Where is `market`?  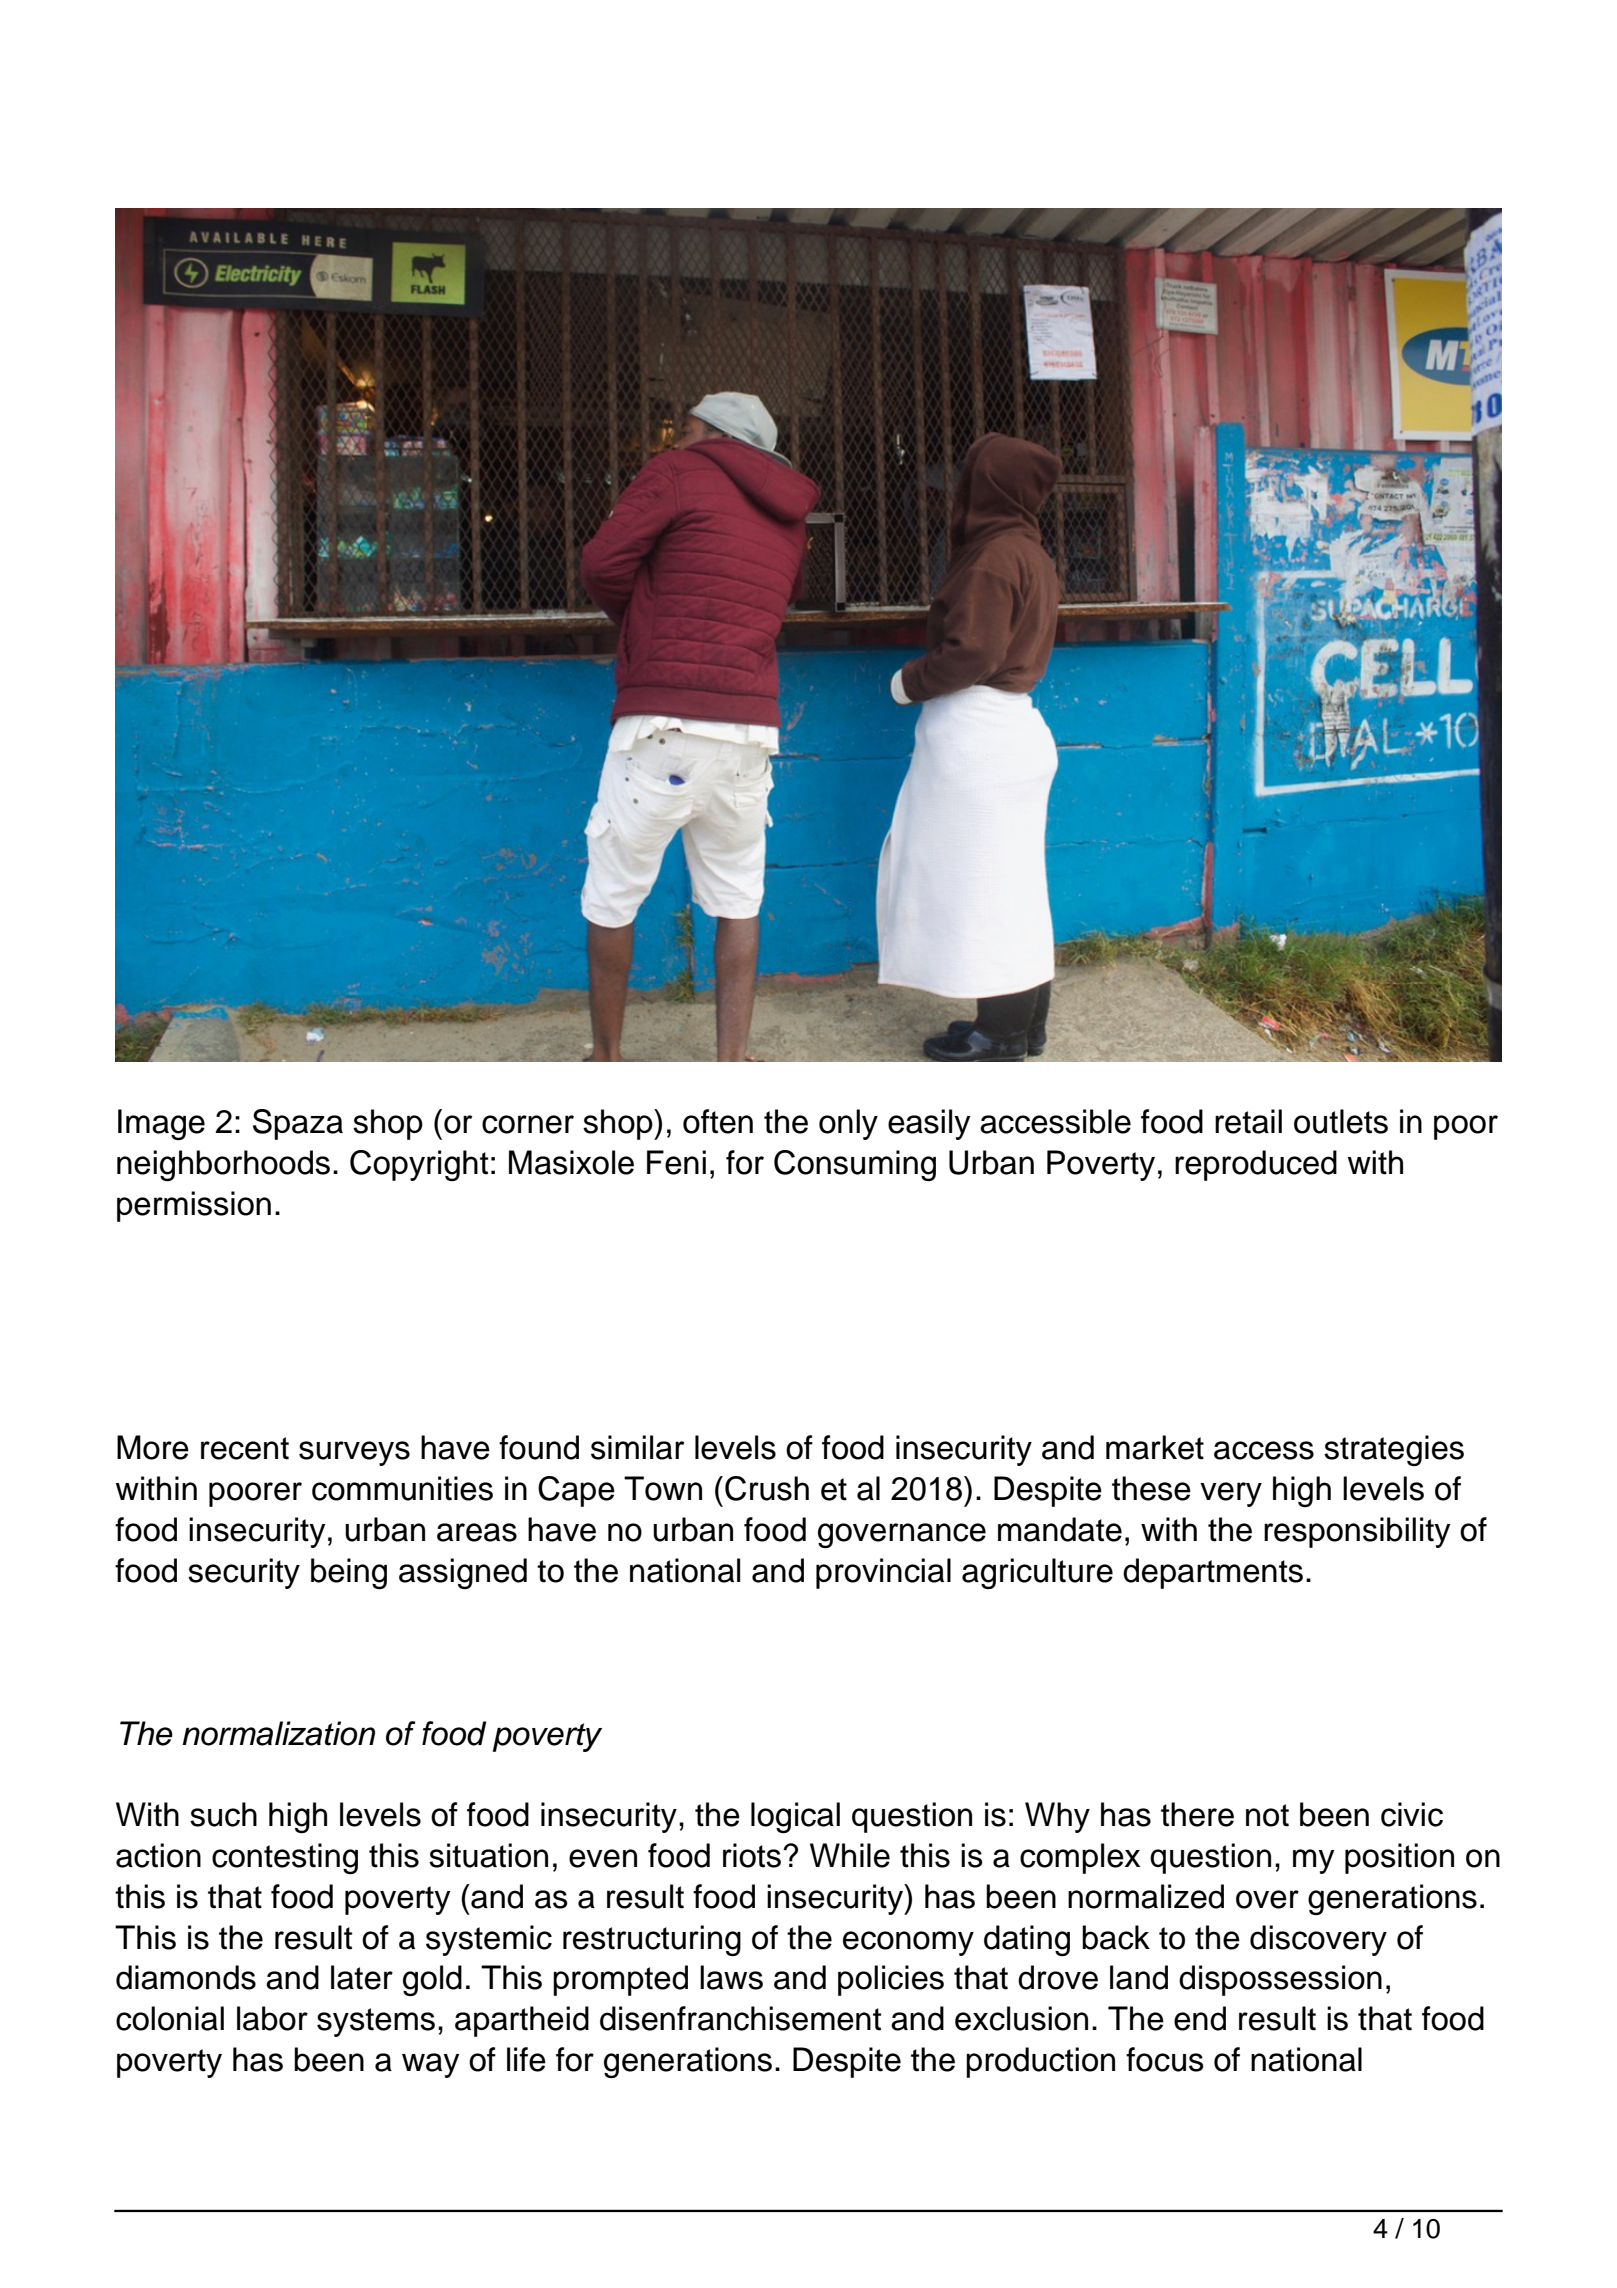
market is located at coordinates (1155, 1447).
